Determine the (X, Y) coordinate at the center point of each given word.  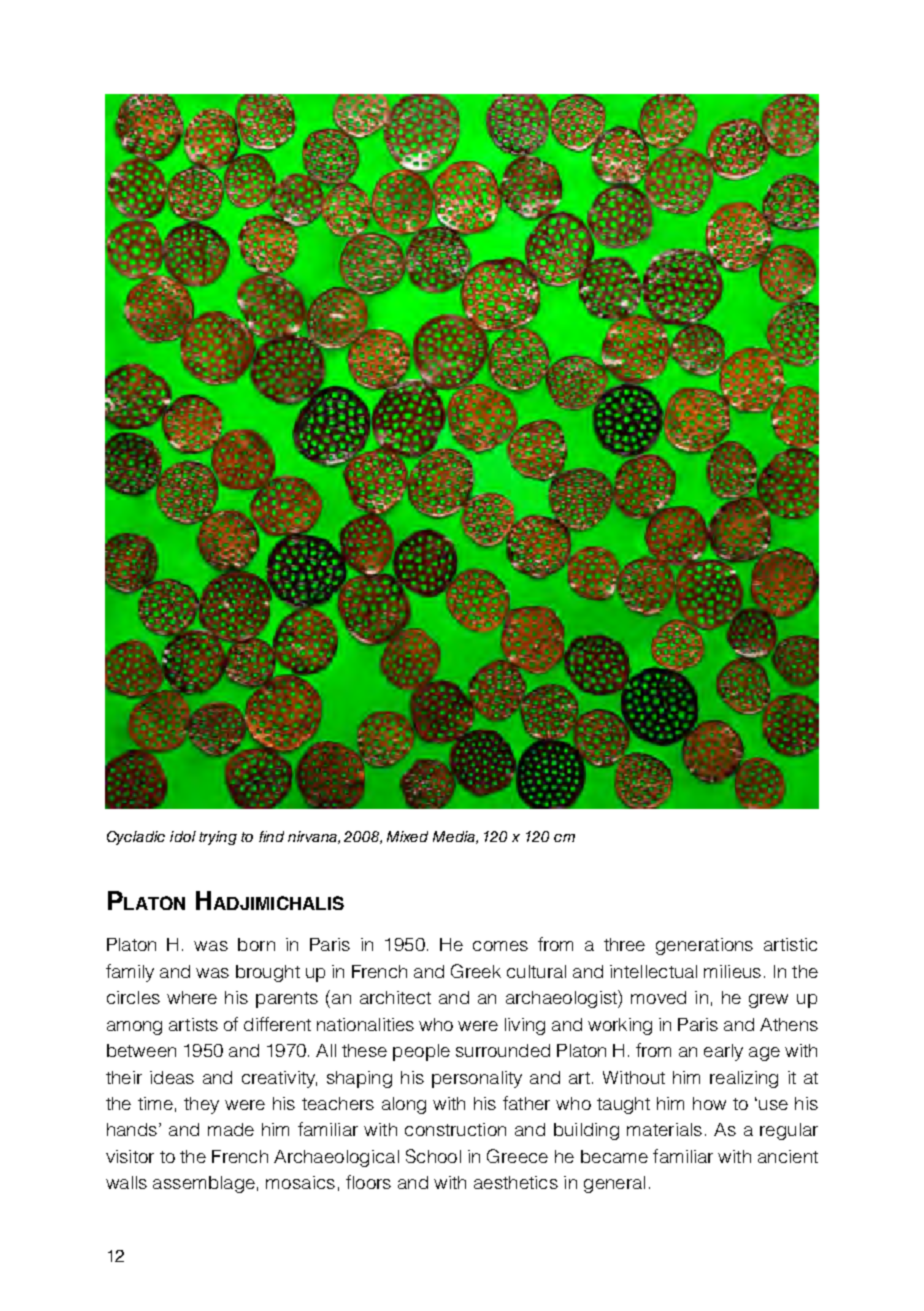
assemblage (204, 1184)
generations (704, 946)
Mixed (407, 836)
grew (768, 1001)
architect (395, 997)
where (192, 997)
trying (218, 838)
